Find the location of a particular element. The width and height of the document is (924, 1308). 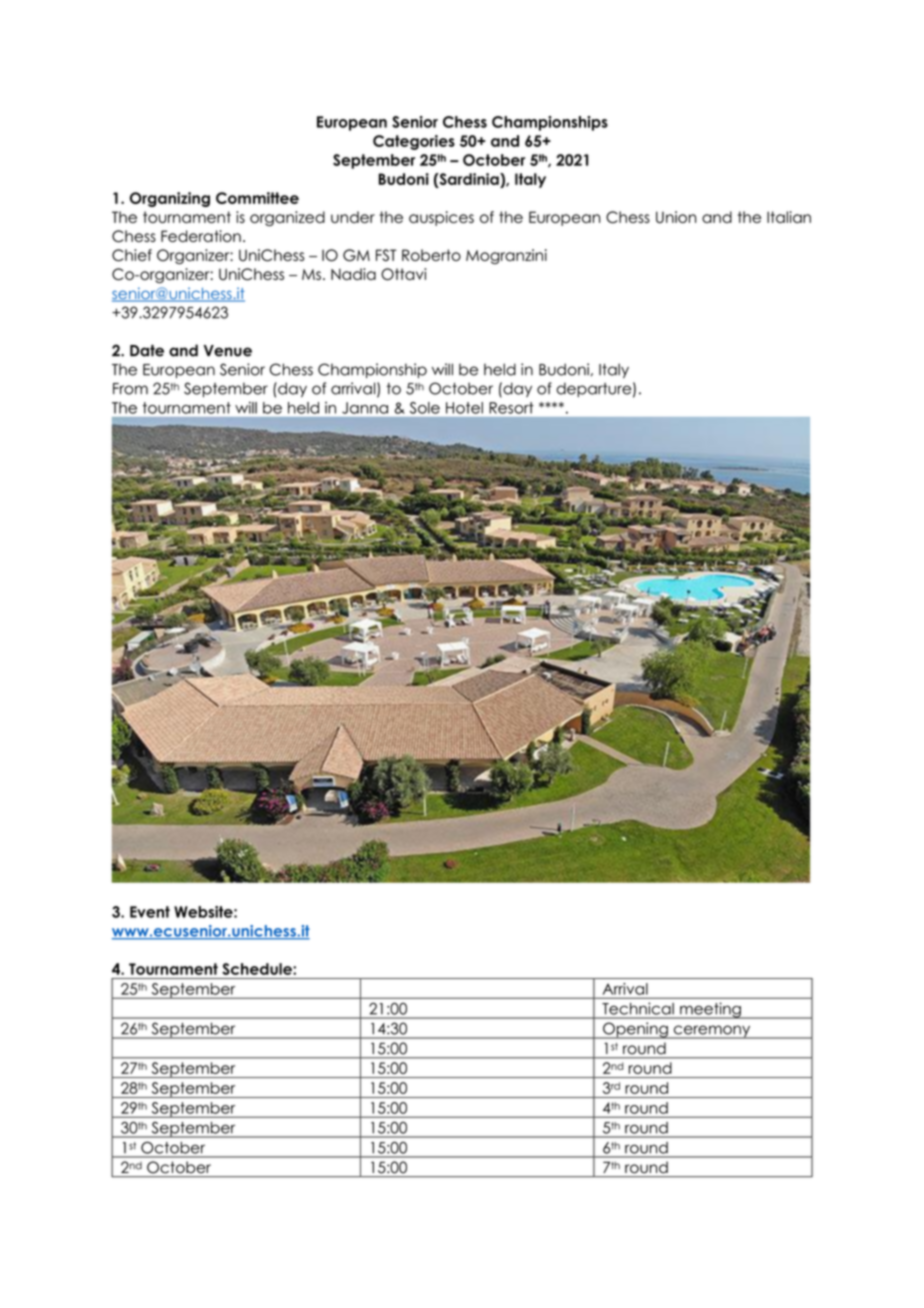

Janna is located at coordinates (365, 408).
